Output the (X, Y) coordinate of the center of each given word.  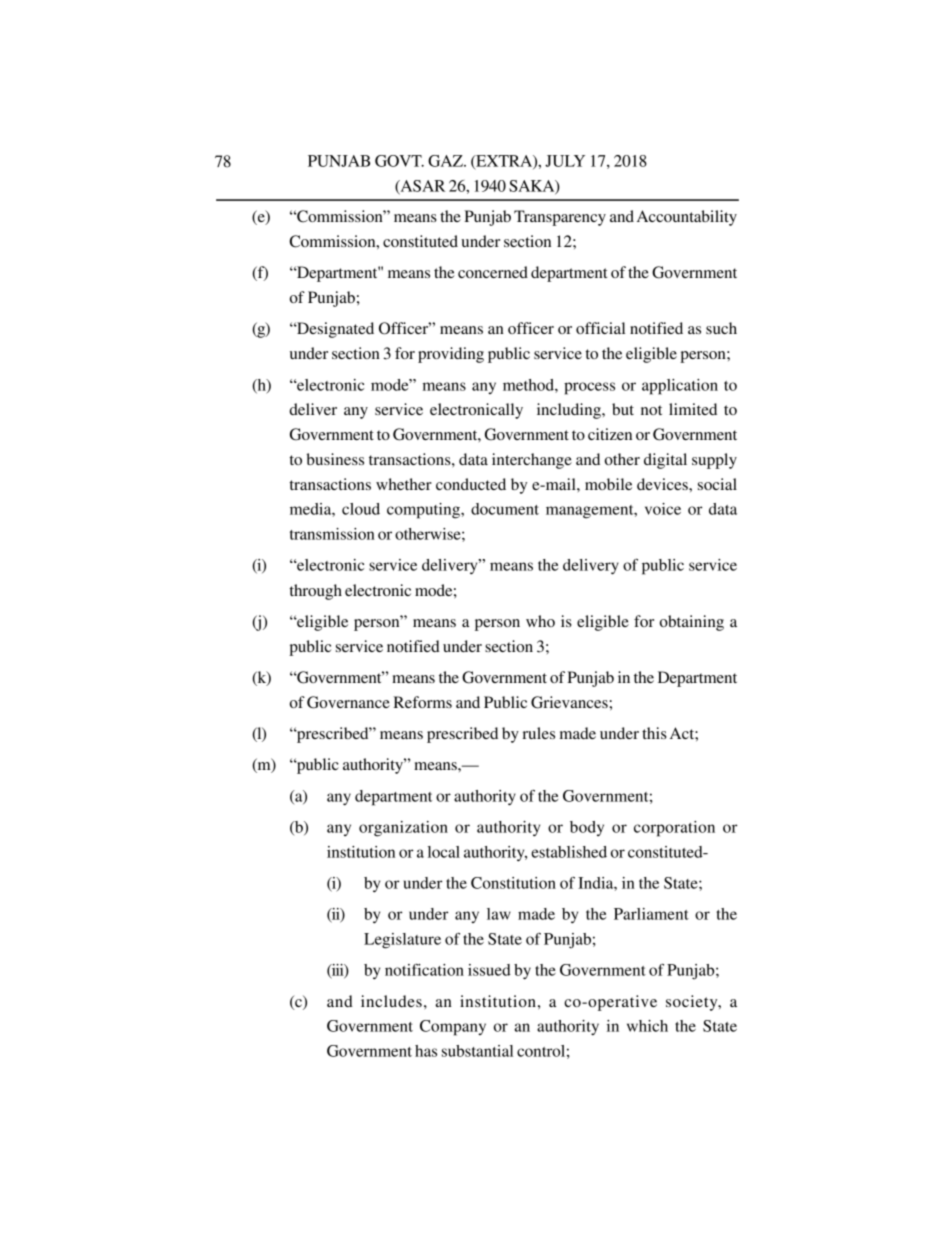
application (680, 387)
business (335, 459)
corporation (674, 829)
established (569, 852)
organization (403, 829)
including (570, 411)
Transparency (560, 218)
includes (391, 1001)
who (540, 621)
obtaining (692, 623)
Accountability (687, 218)
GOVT (399, 161)
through (316, 592)
